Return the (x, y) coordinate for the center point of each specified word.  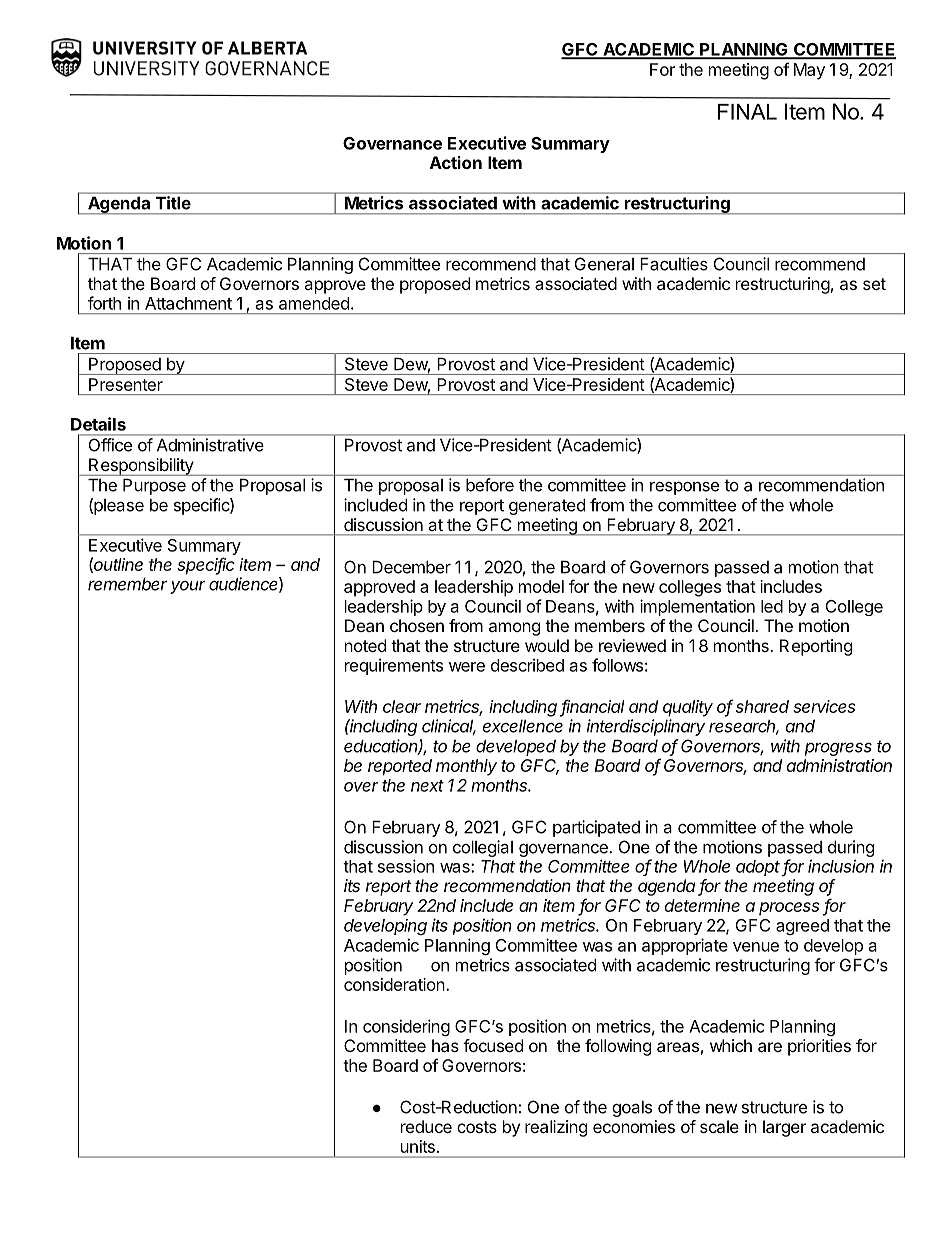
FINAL (747, 112)
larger (784, 1128)
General (604, 264)
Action (456, 162)
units (418, 1146)
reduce (426, 1126)
